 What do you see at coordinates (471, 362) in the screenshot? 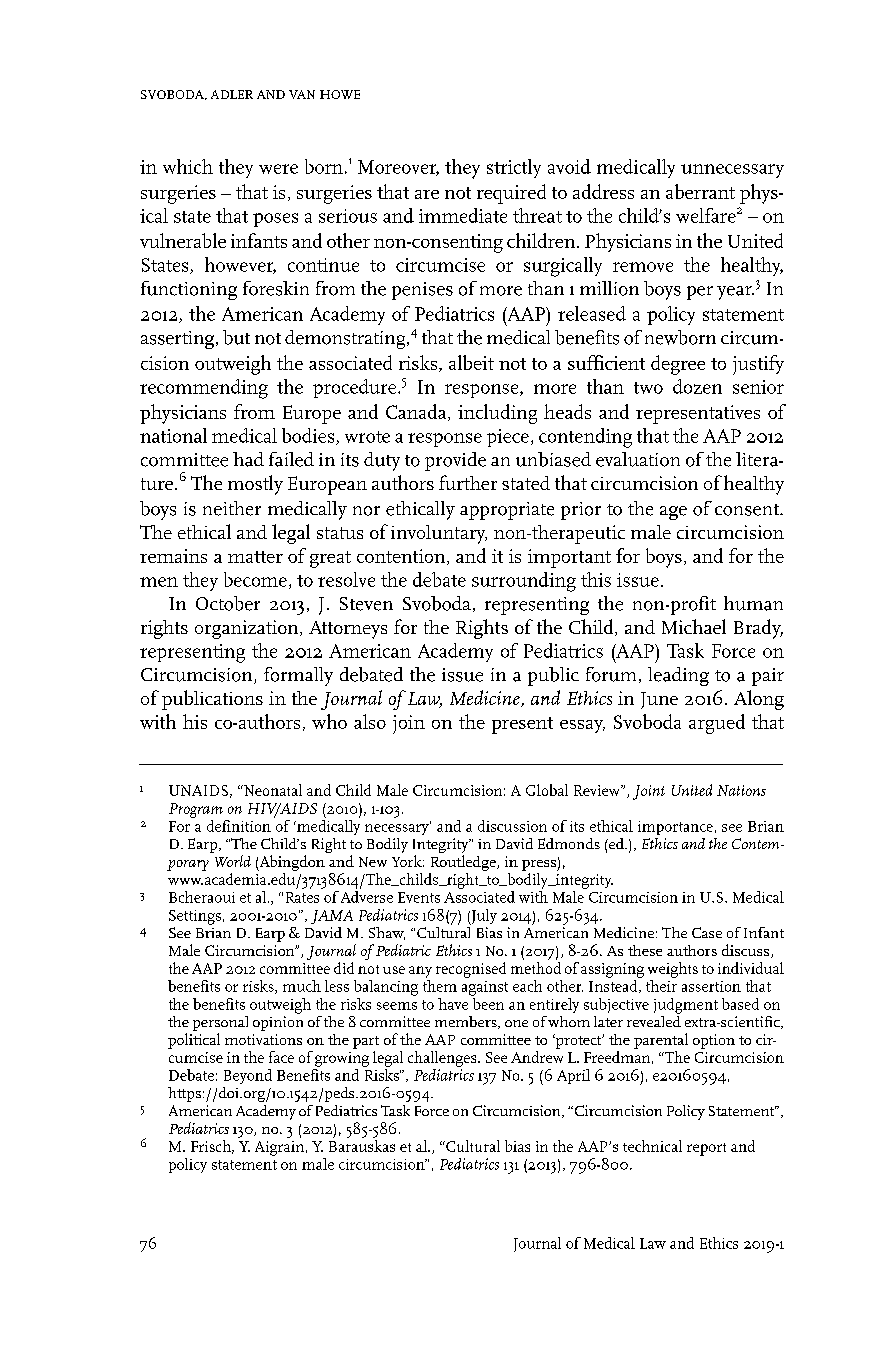
I see `albeit` at bounding box center [471, 362].
